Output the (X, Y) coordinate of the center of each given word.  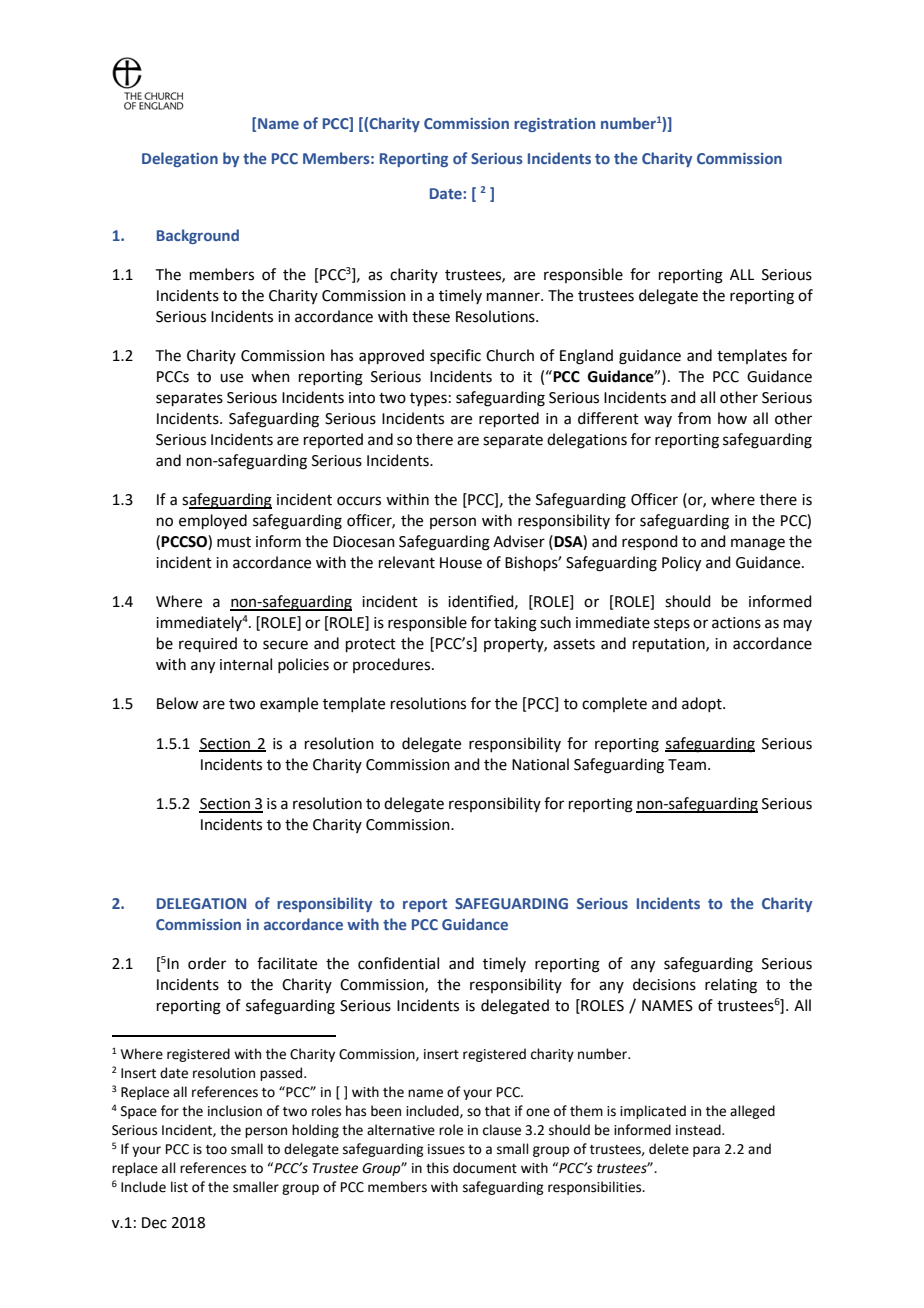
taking (515, 624)
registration (554, 125)
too (216, 1150)
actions (736, 623)
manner (514, 297)
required (208, 644)
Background (198, 236)
